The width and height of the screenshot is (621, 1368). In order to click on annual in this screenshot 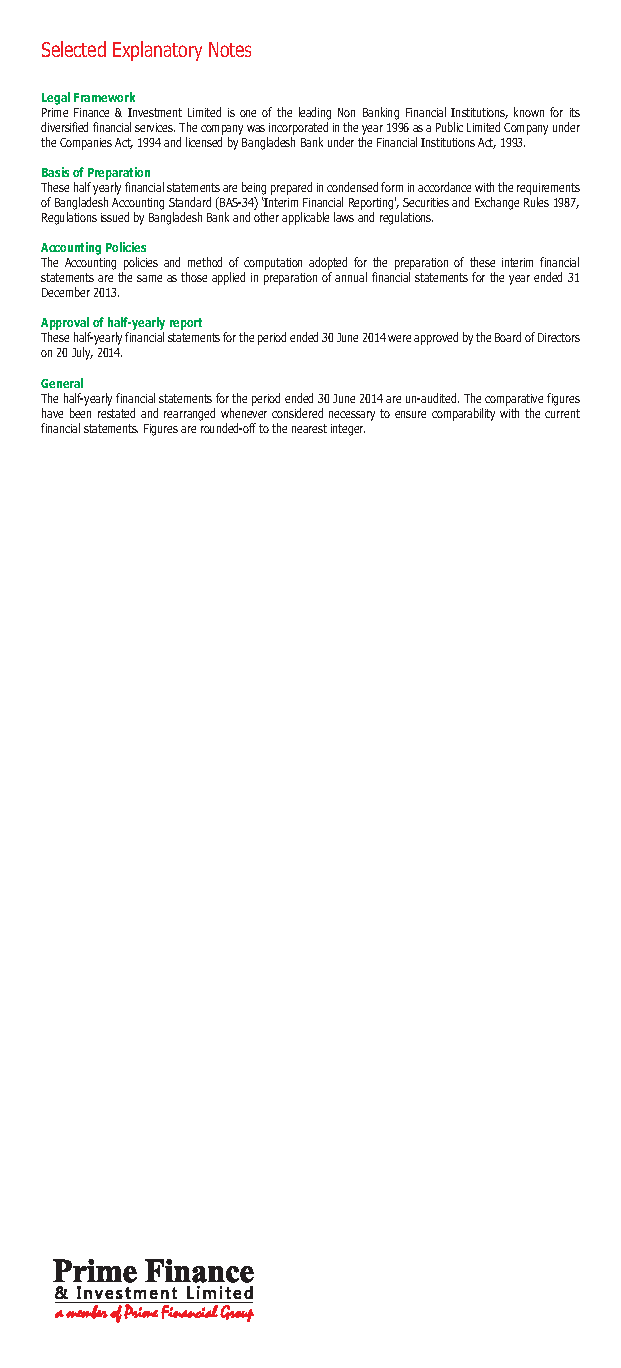, I will do `click(351, 277)`.
